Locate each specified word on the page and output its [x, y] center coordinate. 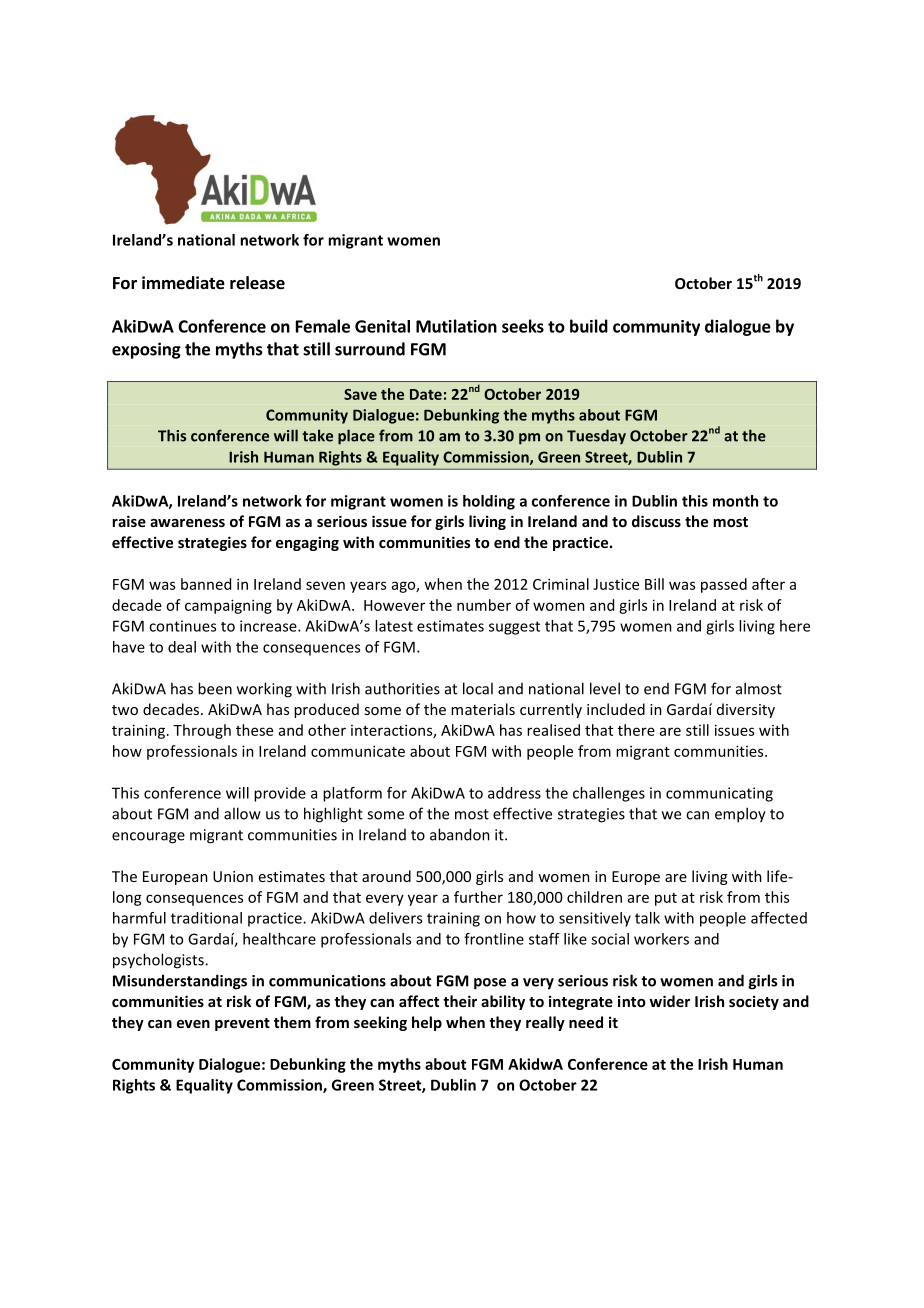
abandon [460, 834]
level [605, 688]
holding [489, 502]
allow [242, 813]
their [460, 1001]
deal [182, 647]
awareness [187, 523]
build [589, 326]
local [478, 688]
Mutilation [456, 326]
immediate [183, 283]
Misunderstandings [180, 982]
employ [740, 815]
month [735, 501]
